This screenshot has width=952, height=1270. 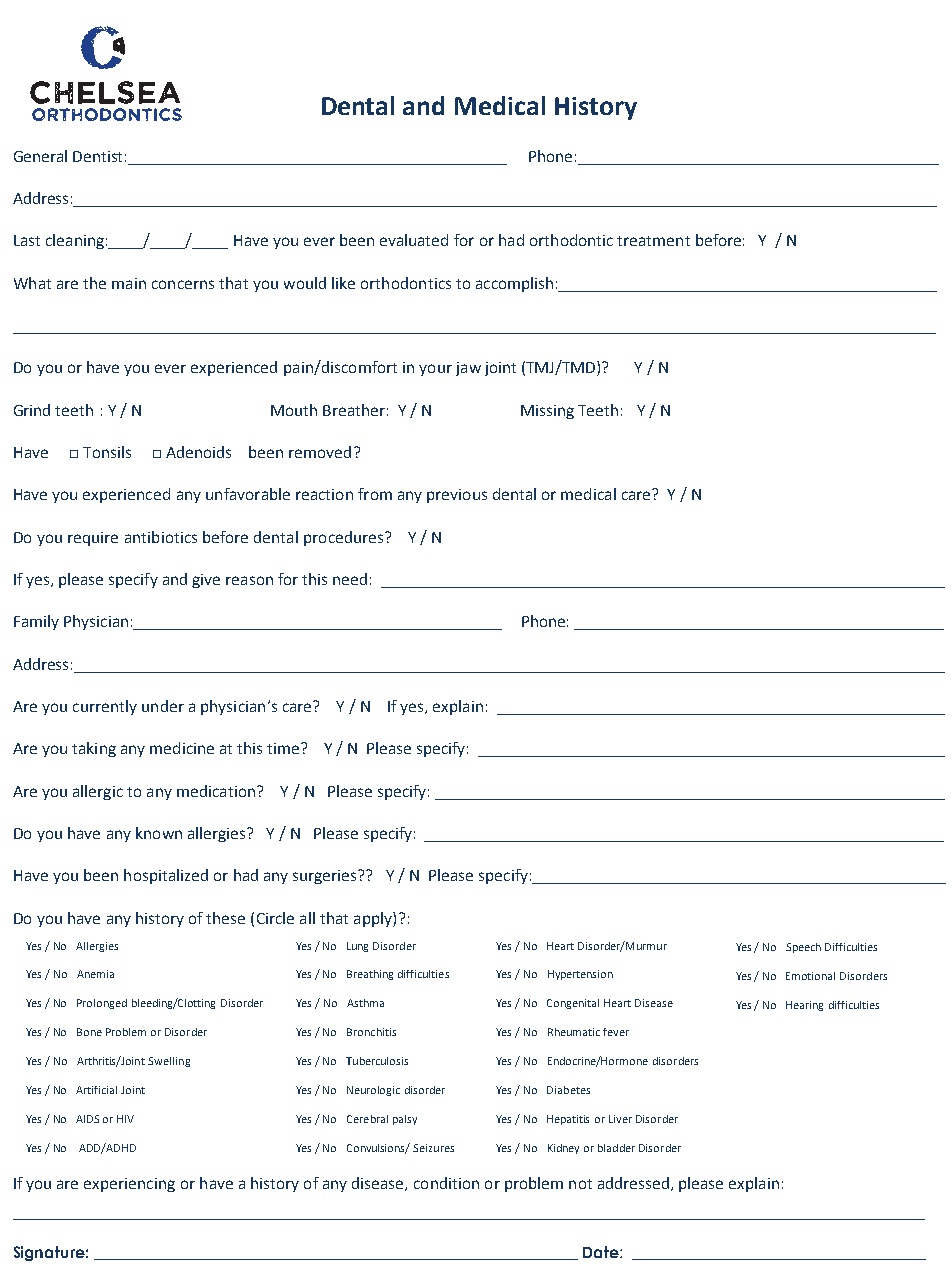 I want to click on Missing, so click(x=547, y=412).
